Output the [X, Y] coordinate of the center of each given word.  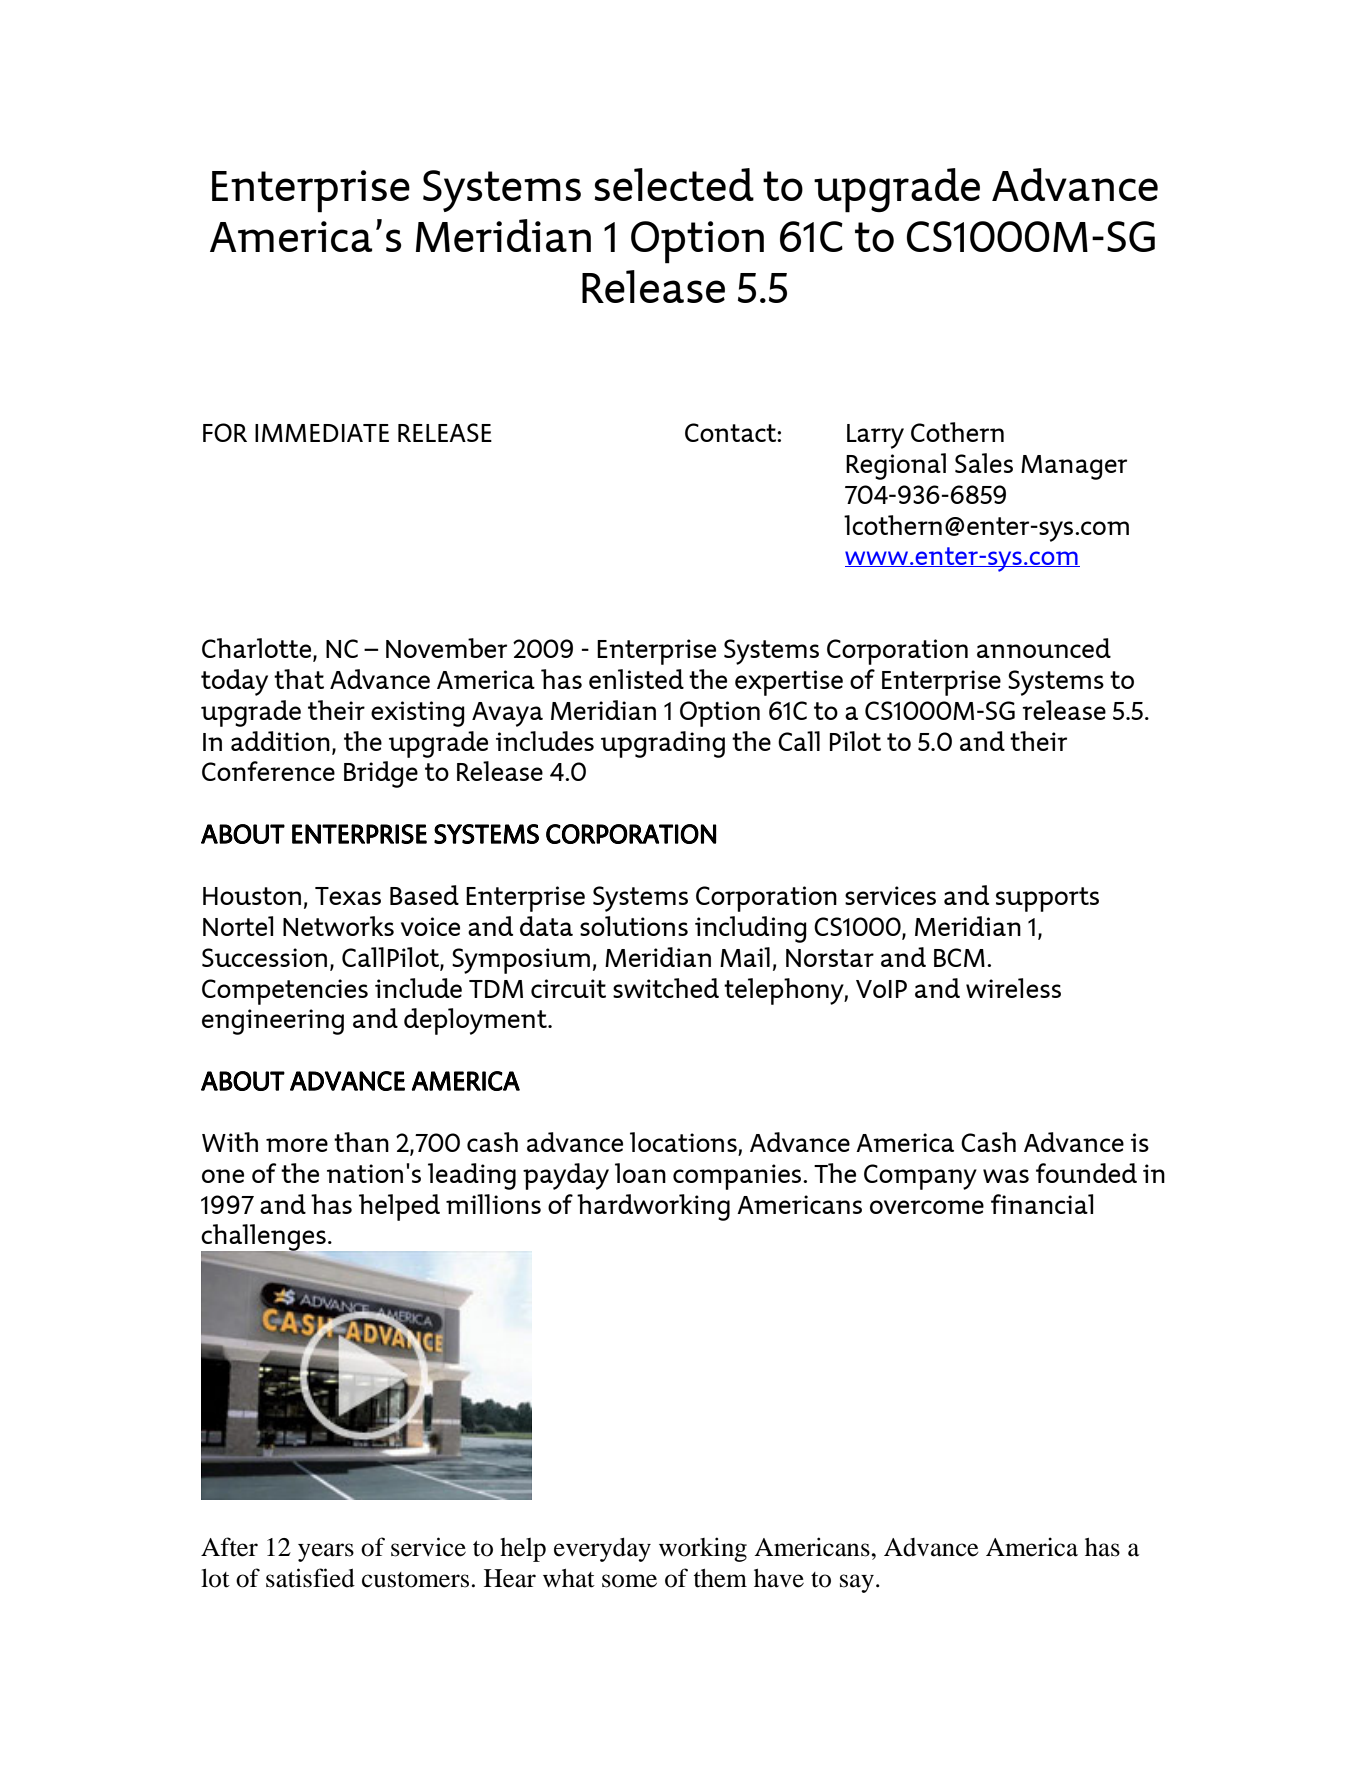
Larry [875, 436]
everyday [602, 1550]
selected [674, 184]
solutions [634, 926]
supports [1047, 899]
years [326, 1552]
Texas [348, 896]
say [857, 1583]
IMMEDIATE [322, 433]
